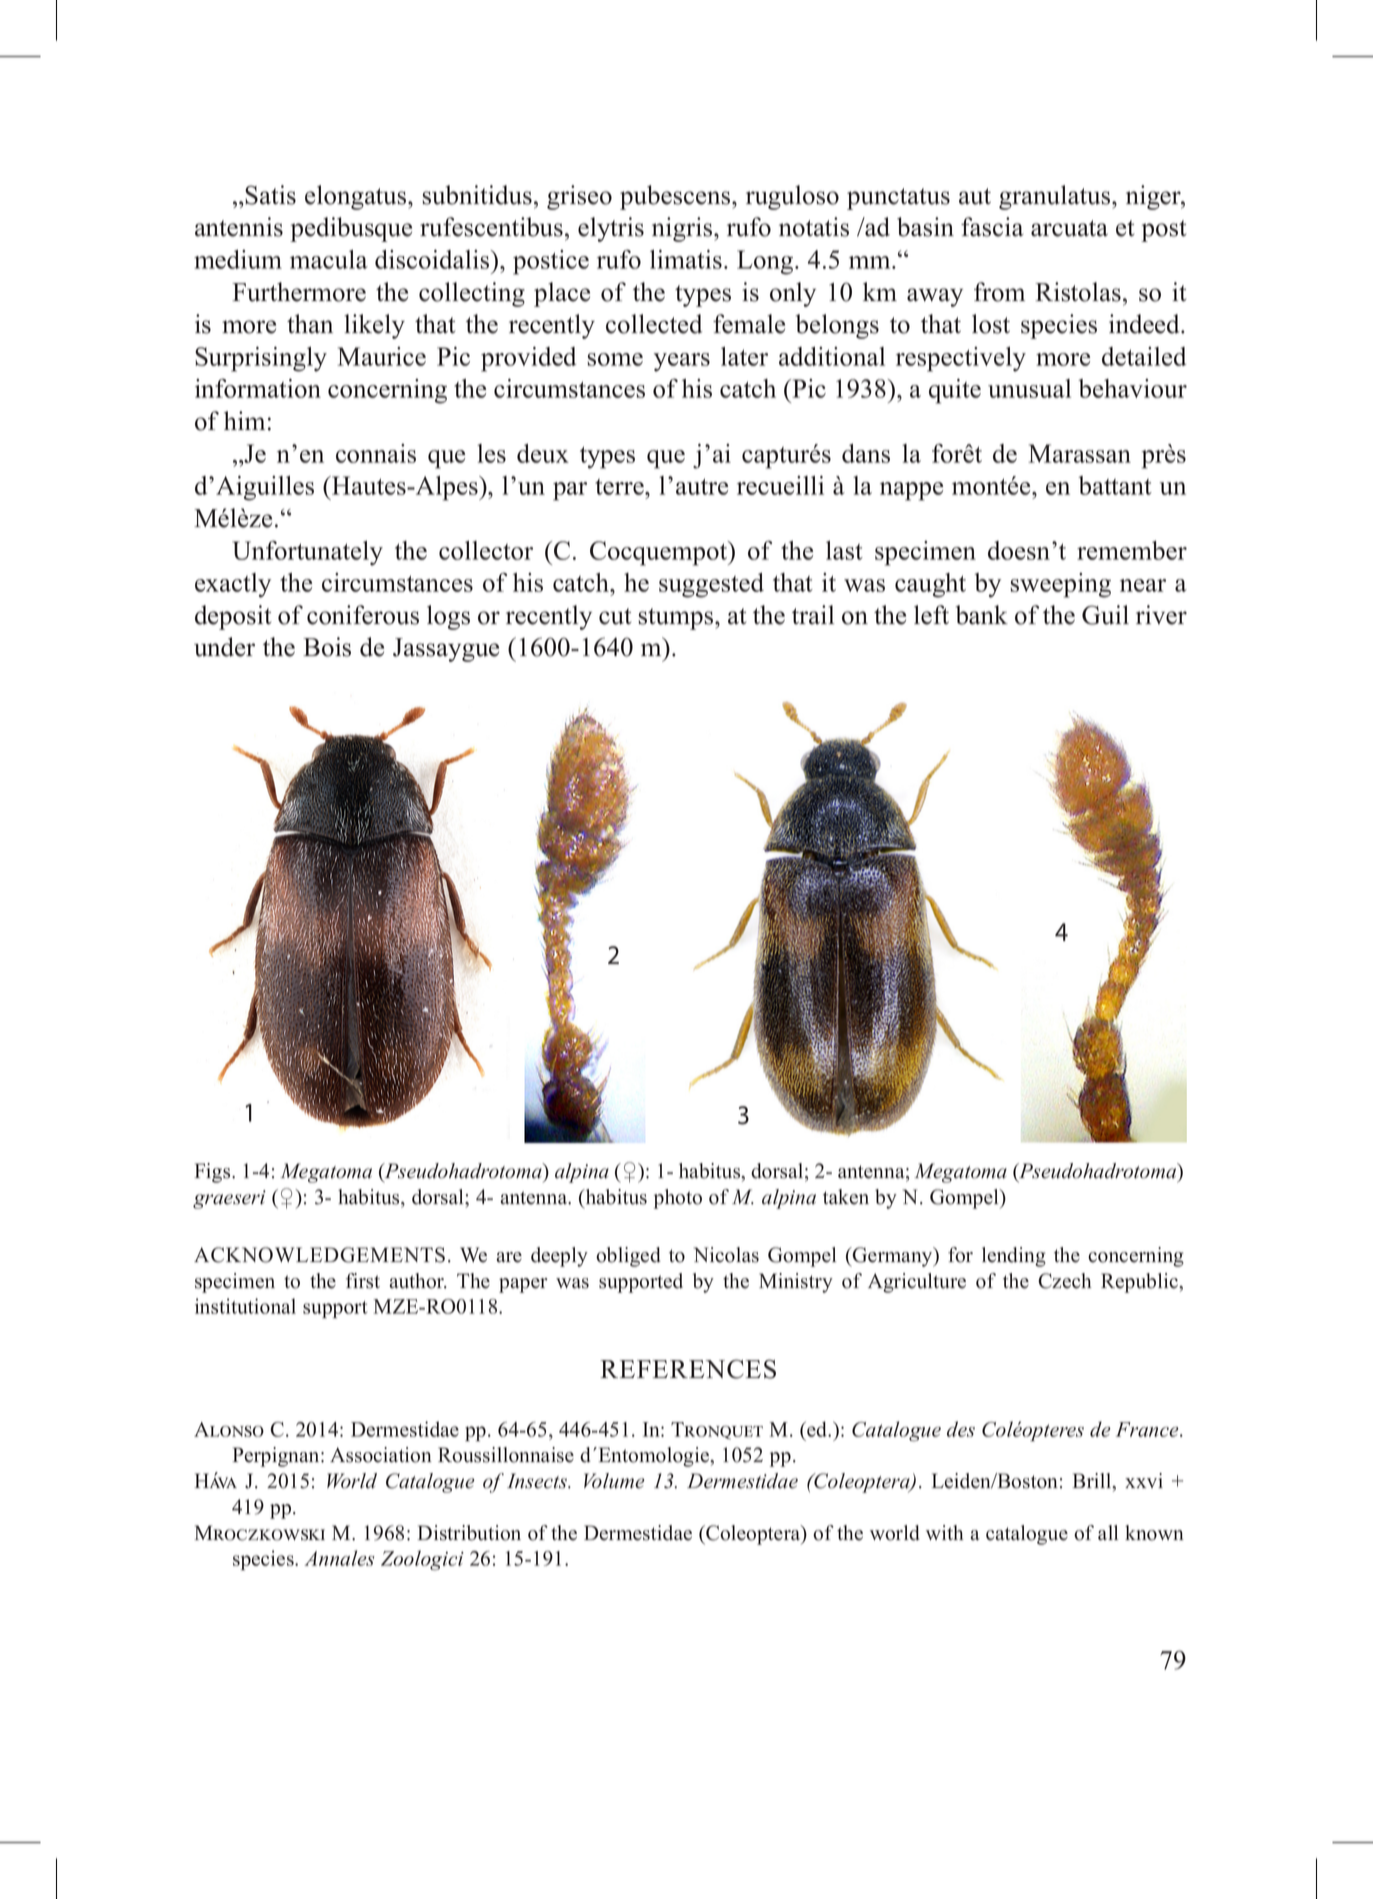 This document has height=1899, width=1373. Describe the element at coordinates (381, 1455) in the document. I see `Association` at that location.
